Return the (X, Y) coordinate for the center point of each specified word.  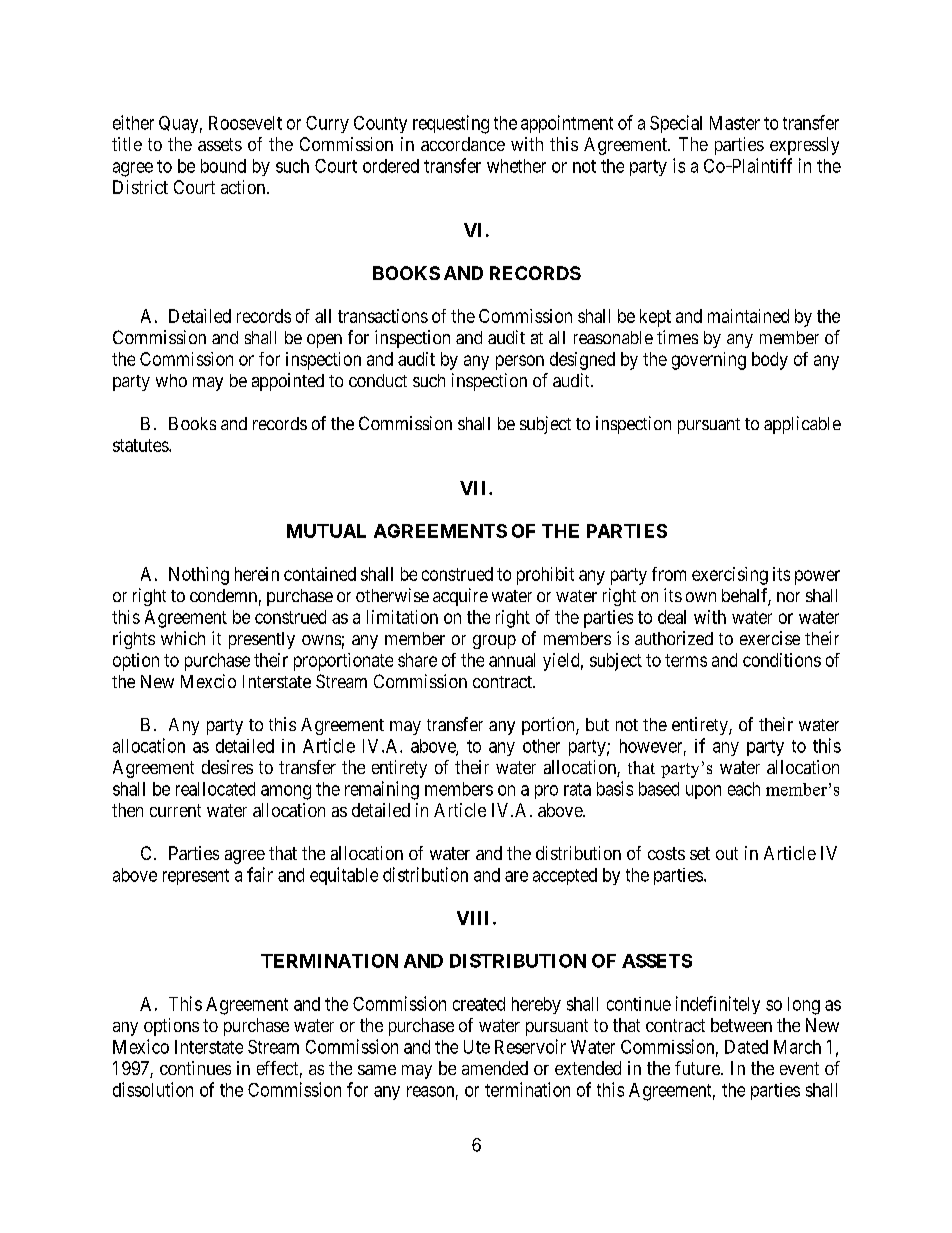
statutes (141, 445)
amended (495, 1068)
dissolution (153, 1089)
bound (223, 166)
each (744, 789)
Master (735, 123)
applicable (802, 425)
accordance (463, 144)
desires (227, 767)
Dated (746, 1047)
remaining (382, 790)
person (520, 362)
